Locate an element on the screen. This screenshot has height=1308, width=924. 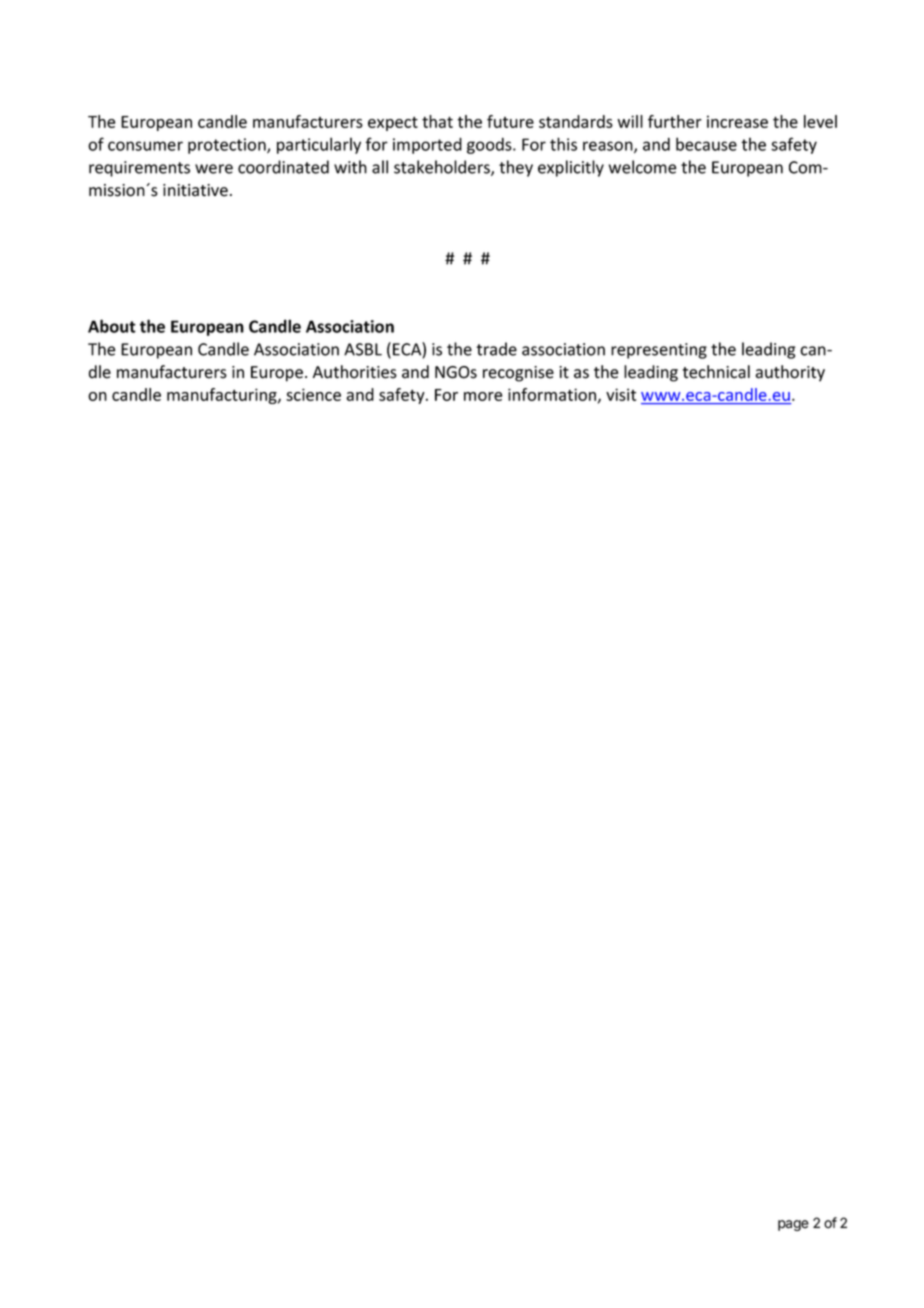
were is located at coordinates (214, 169).
